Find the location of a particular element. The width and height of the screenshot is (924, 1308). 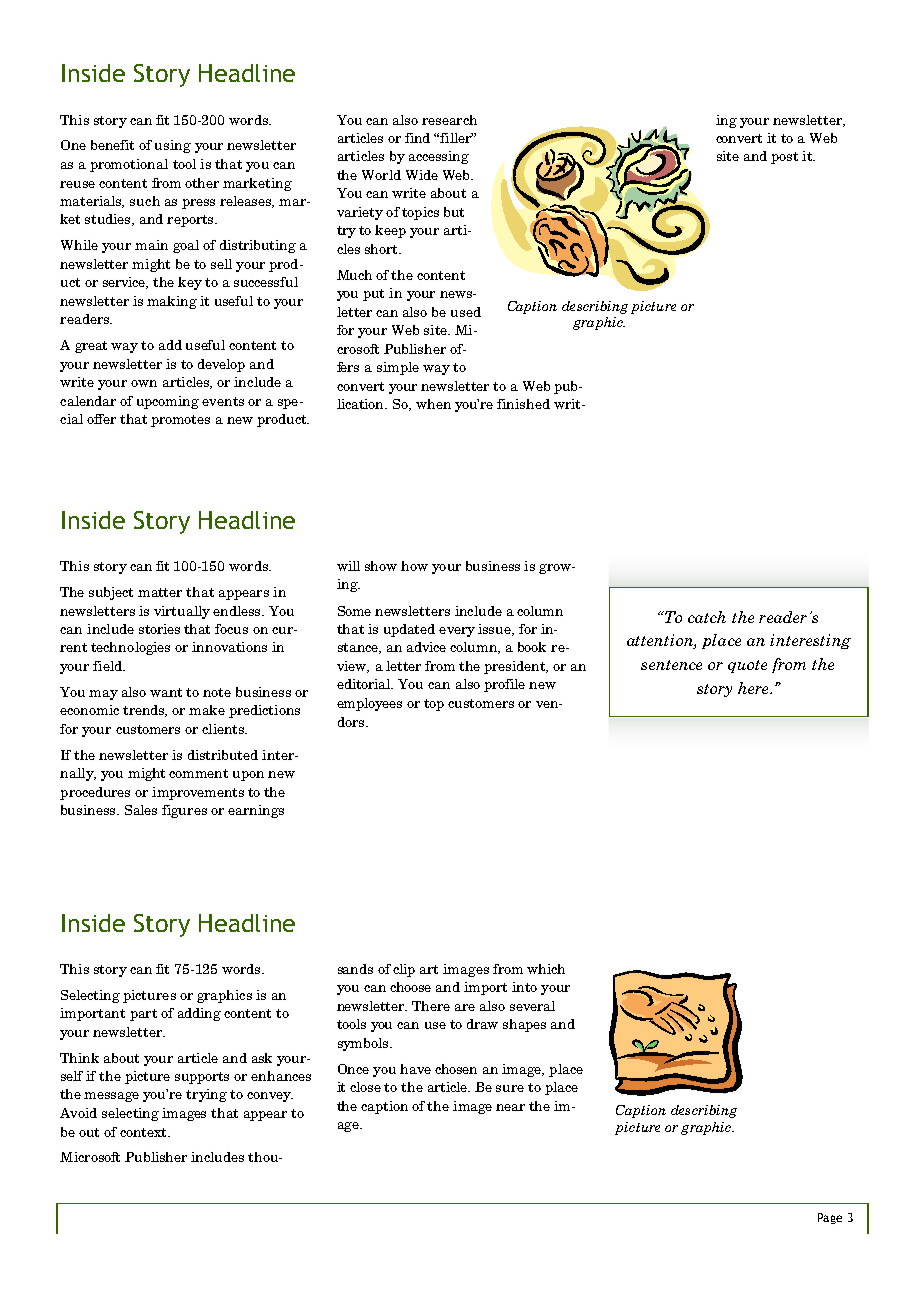

promotes is located at coordinates (180, 421).
